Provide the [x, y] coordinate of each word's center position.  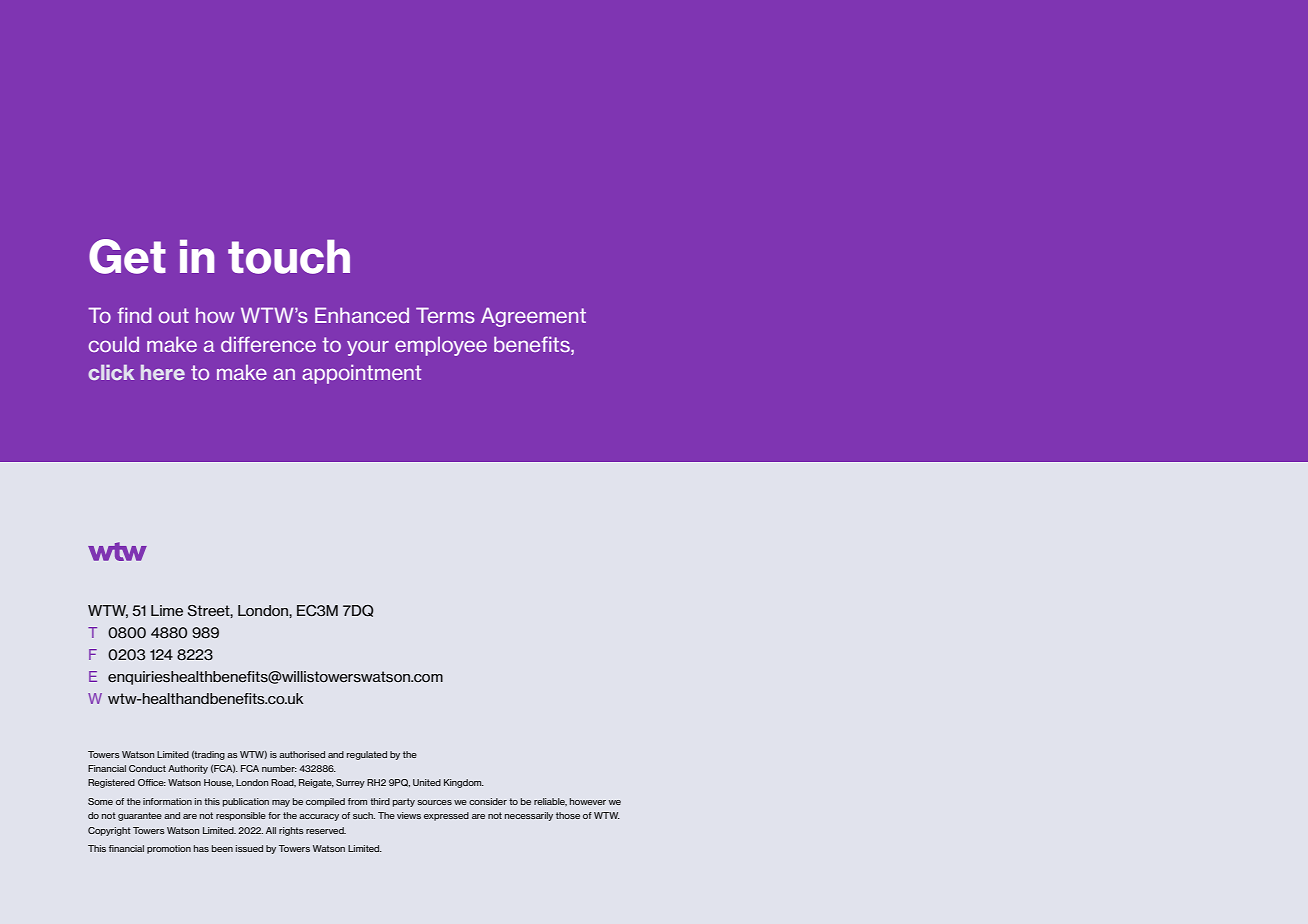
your [368, 348]
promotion [169, 849]
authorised [302, 754]
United [427, 782]
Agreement [533, 317]
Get [127, 256]
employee [441, 346]
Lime [167, 610]
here [163, 372]
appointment [361, 374]
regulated [367, 755]
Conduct [147, 768]
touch [289, 257]
